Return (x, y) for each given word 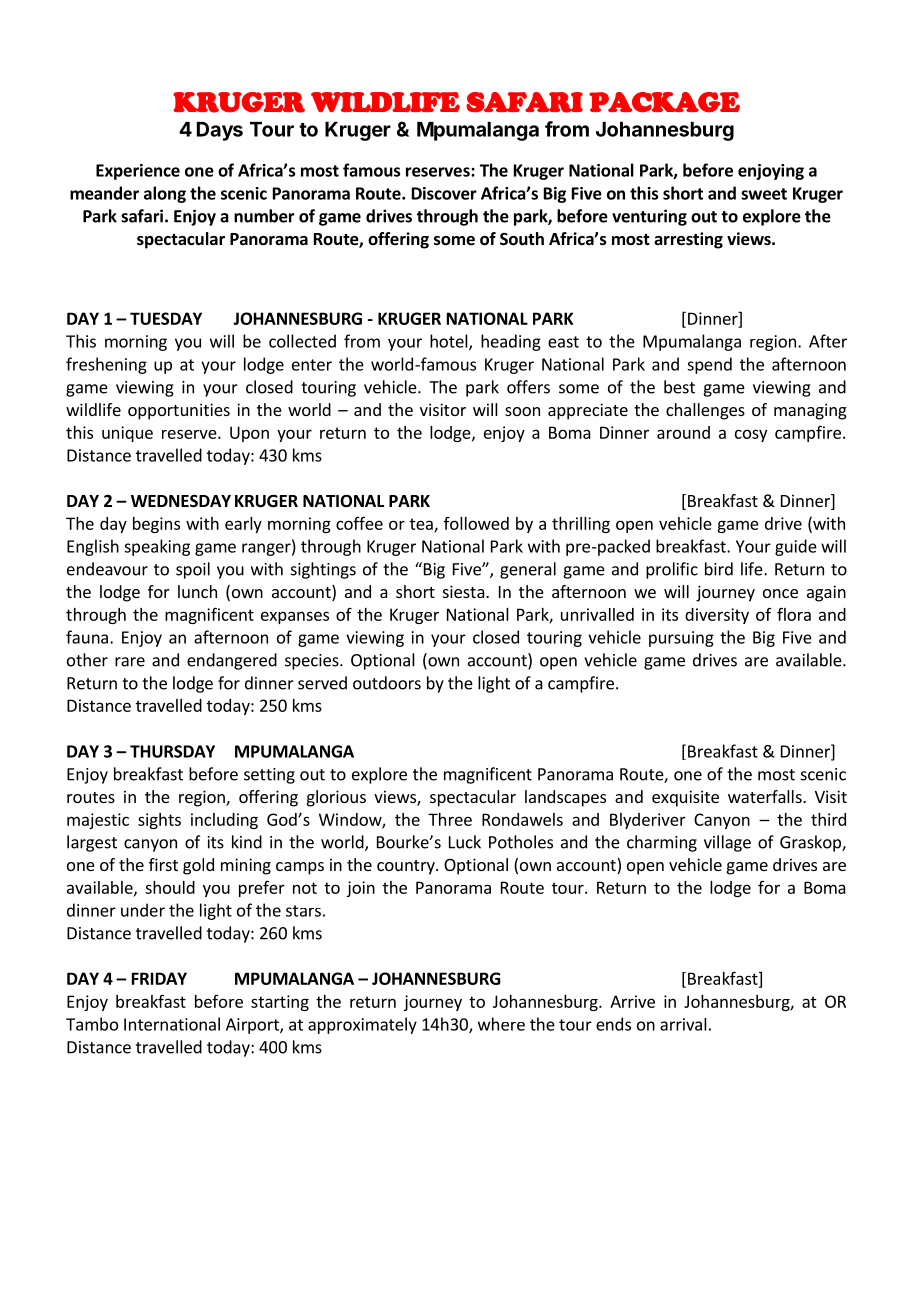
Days (220, 131)
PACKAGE (664, 102)
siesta (464, 591)
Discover (444, 193)
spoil (193, 570)
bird (719, 569)
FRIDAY (159, 978)
